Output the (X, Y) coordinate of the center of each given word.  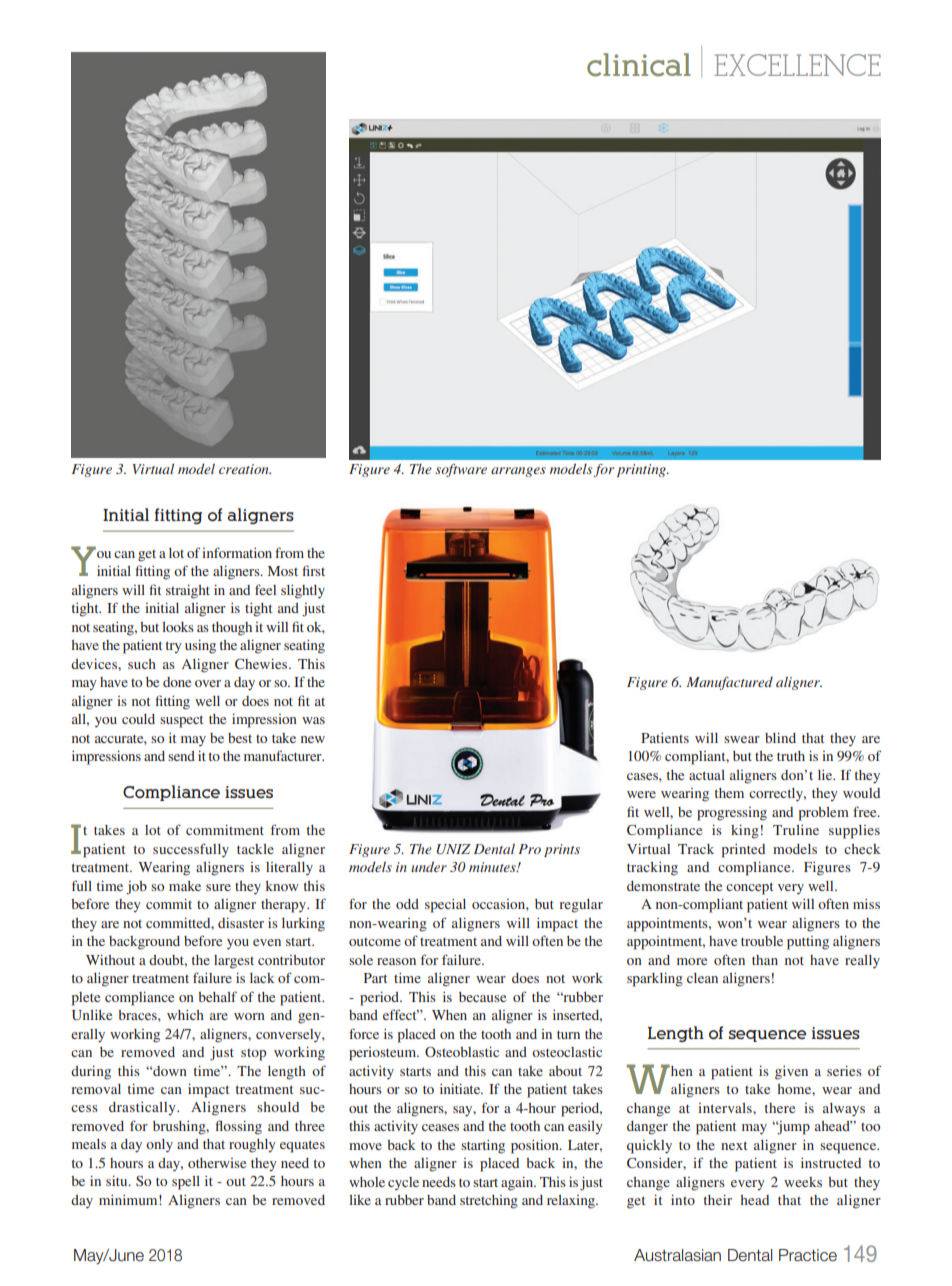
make (185, 886)
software (461, 470)
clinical (639, 65)
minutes (493, 867)
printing (642, 470)
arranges (518, 472)
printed (743, 851)
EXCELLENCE (797, 65)
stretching (489, 1202)
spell (186, 1183)
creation (245, 469)
